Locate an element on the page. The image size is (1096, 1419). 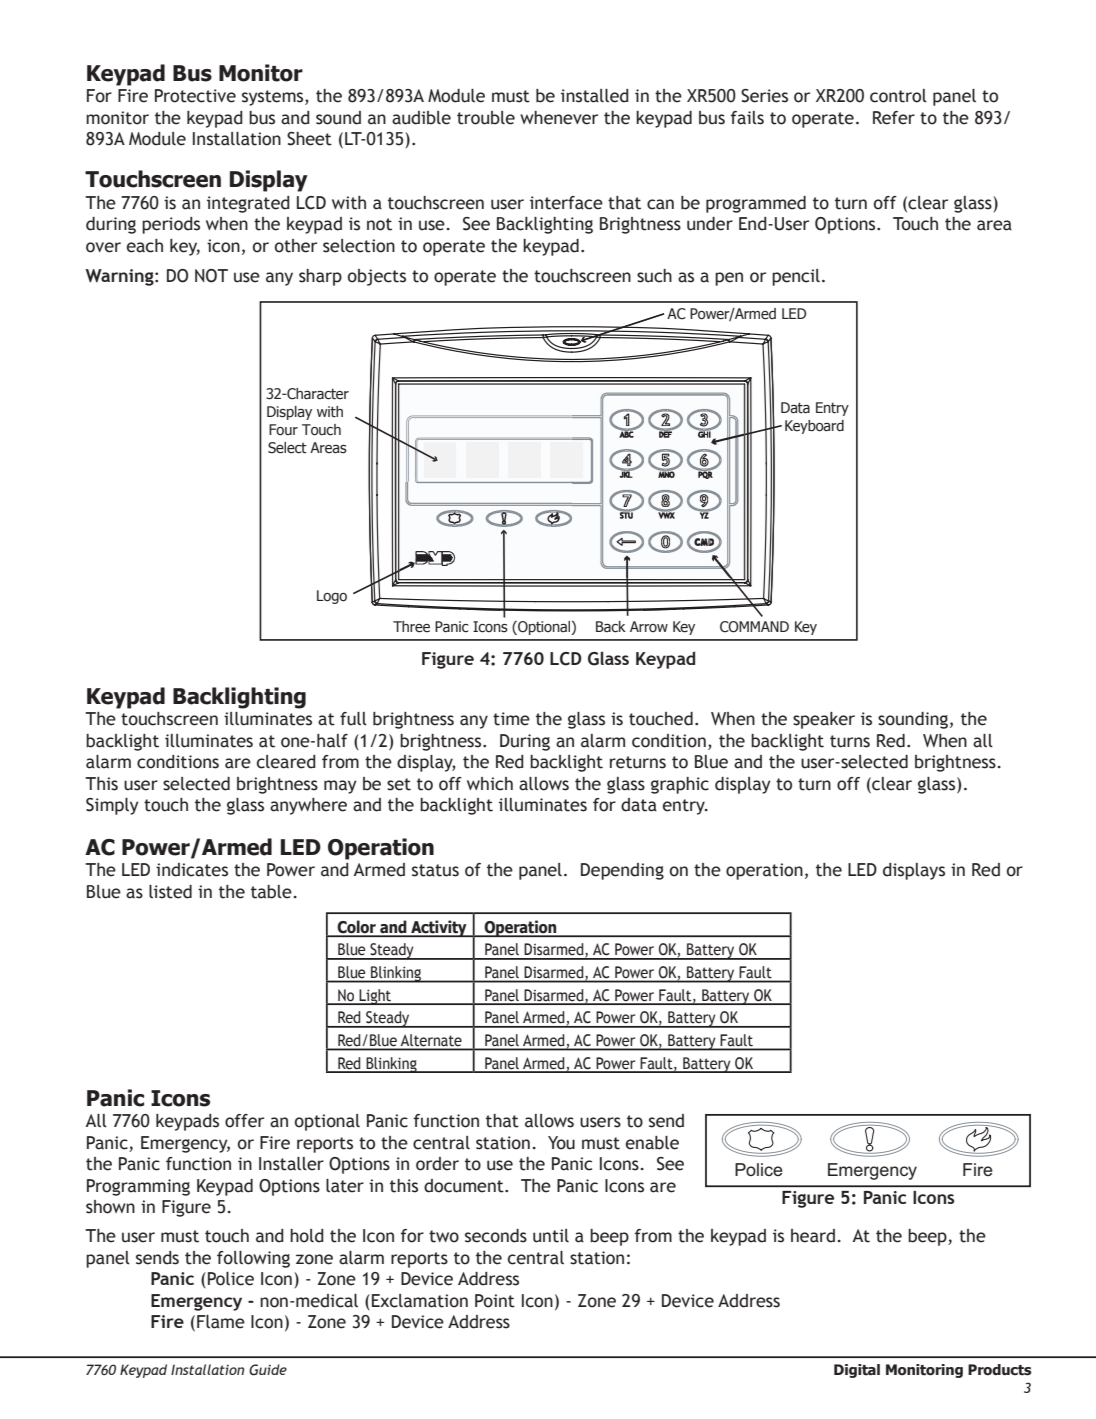
Keyboard is located at coordinates (814, 427).
